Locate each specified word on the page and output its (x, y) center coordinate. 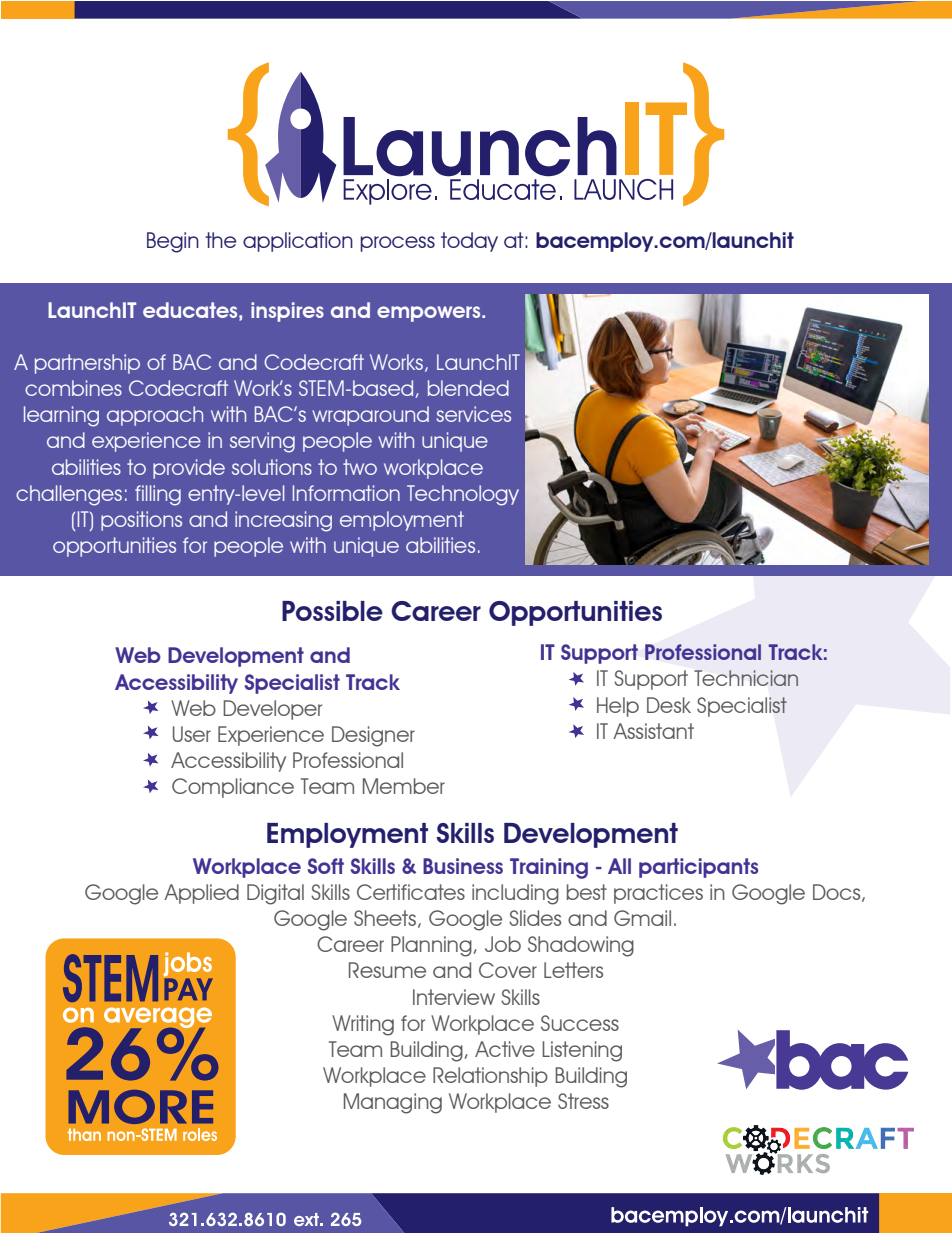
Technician (746, 678)
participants (698, 868)
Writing (363, 1025)
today (469, 242)
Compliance (233, 788)
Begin (173, 242)
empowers (430, 314)
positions (141, 521)
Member (404, 786)
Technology (463, 495)
